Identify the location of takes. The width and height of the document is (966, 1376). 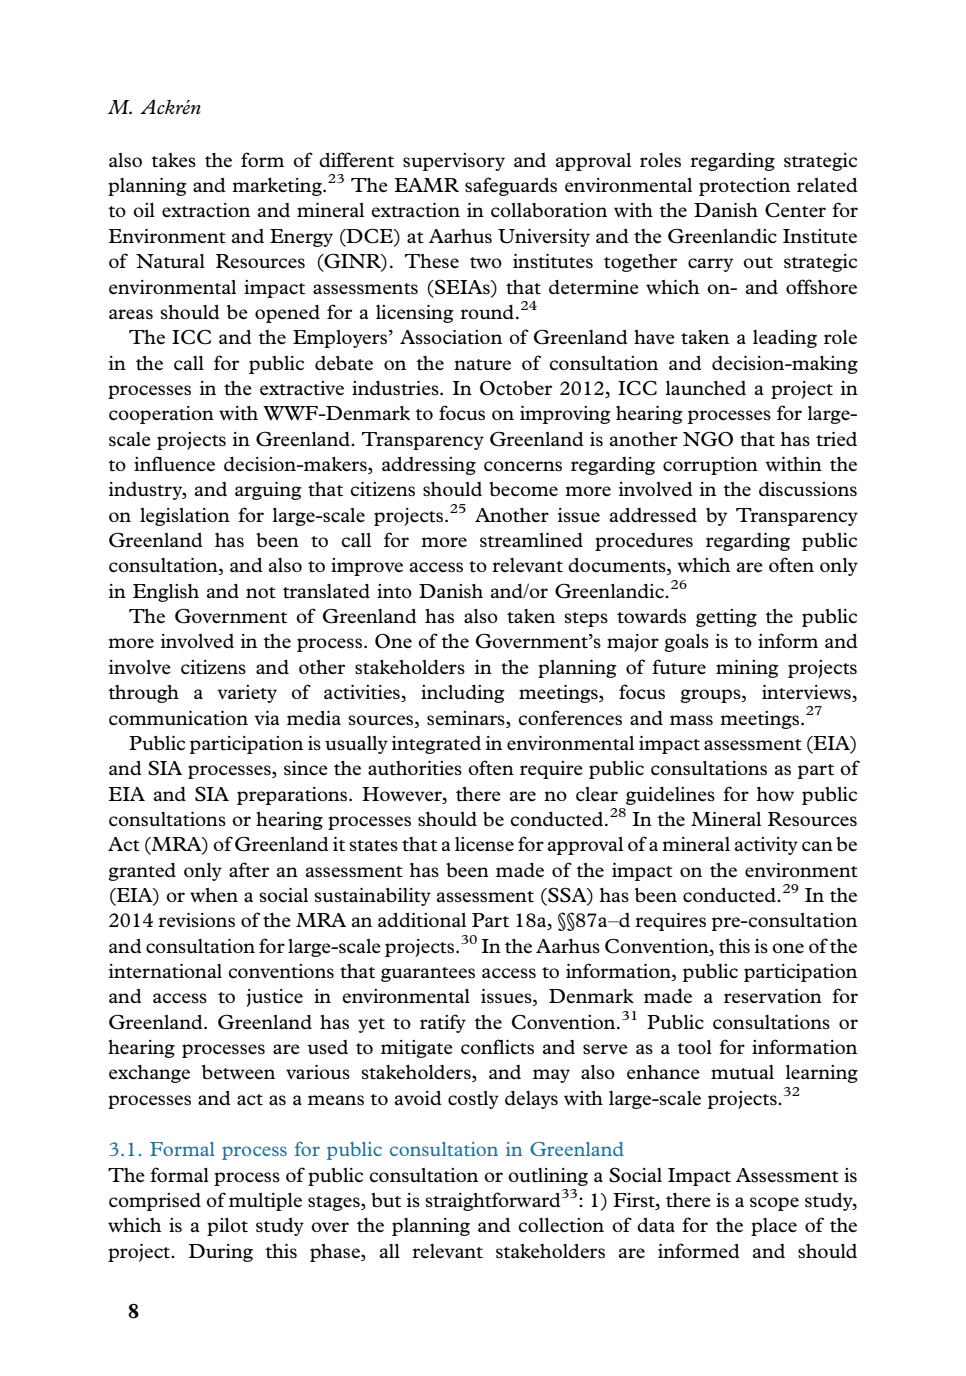
(173, 160).
